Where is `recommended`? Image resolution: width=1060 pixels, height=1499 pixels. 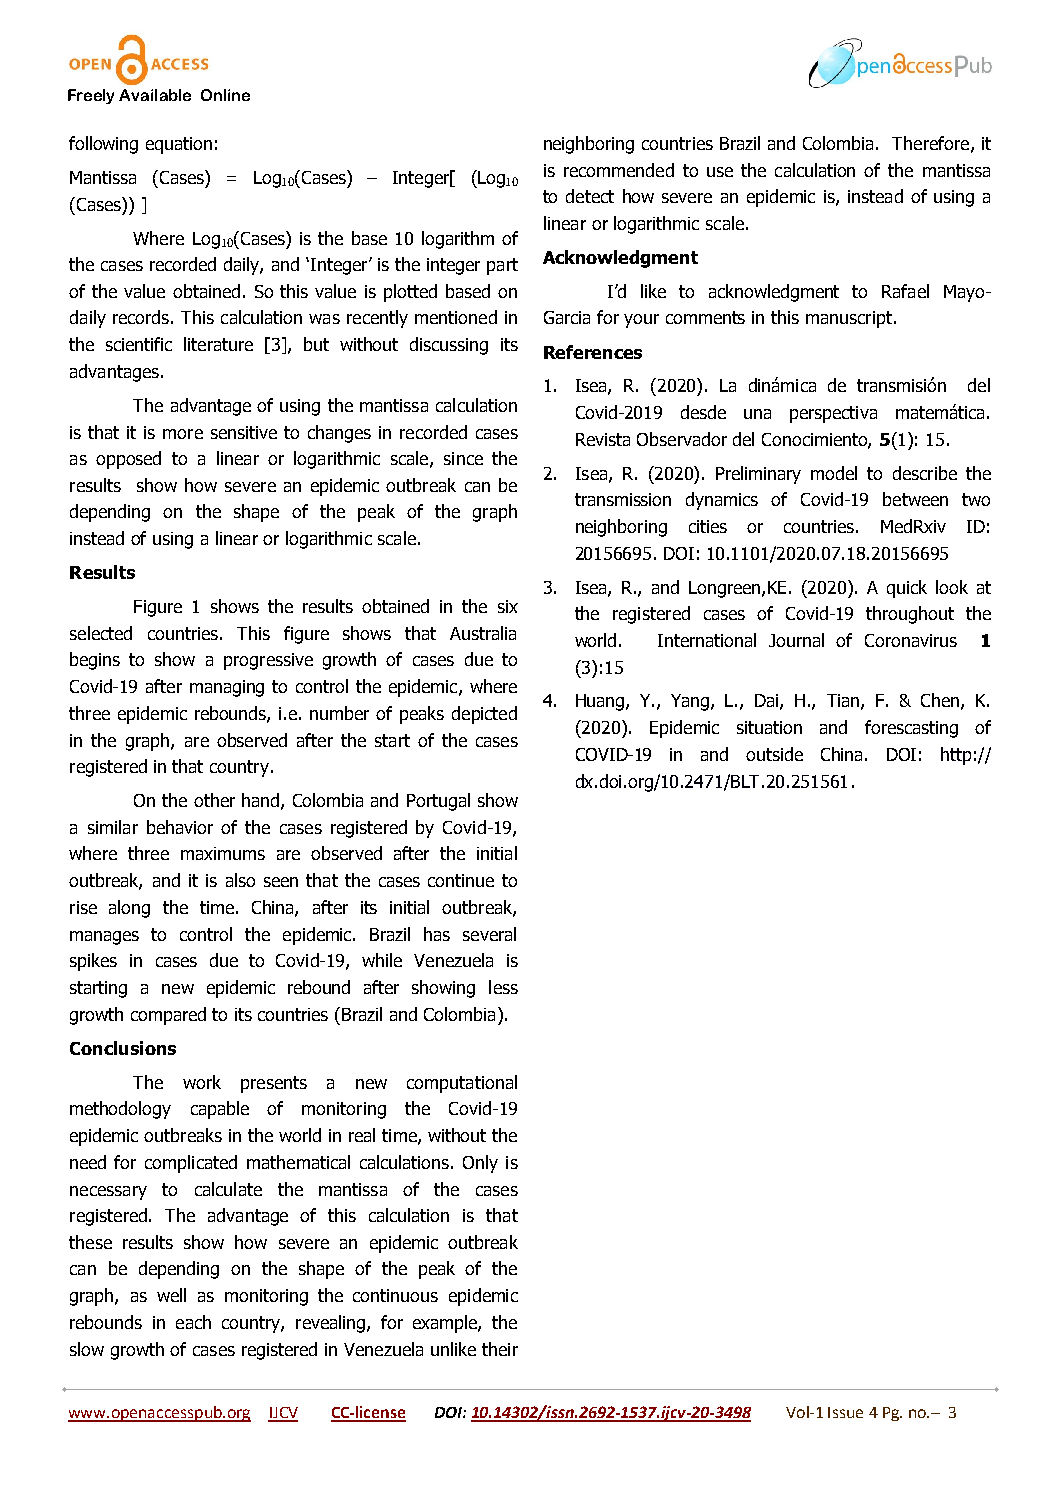
recommended is located at coordinates (619, 170).
